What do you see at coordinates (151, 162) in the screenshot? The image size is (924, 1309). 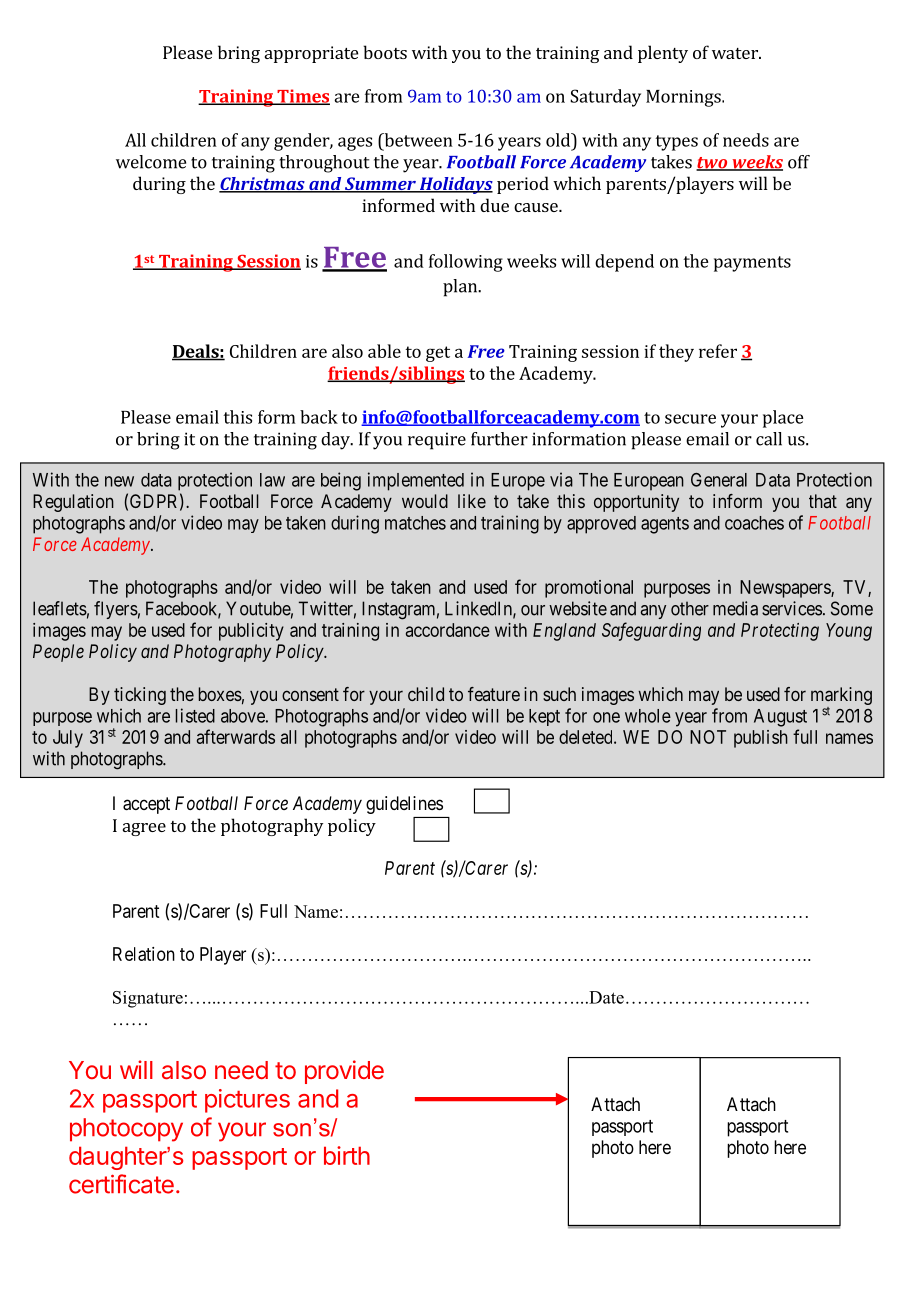 I see `welcome` at bounding box center [151, 162].
